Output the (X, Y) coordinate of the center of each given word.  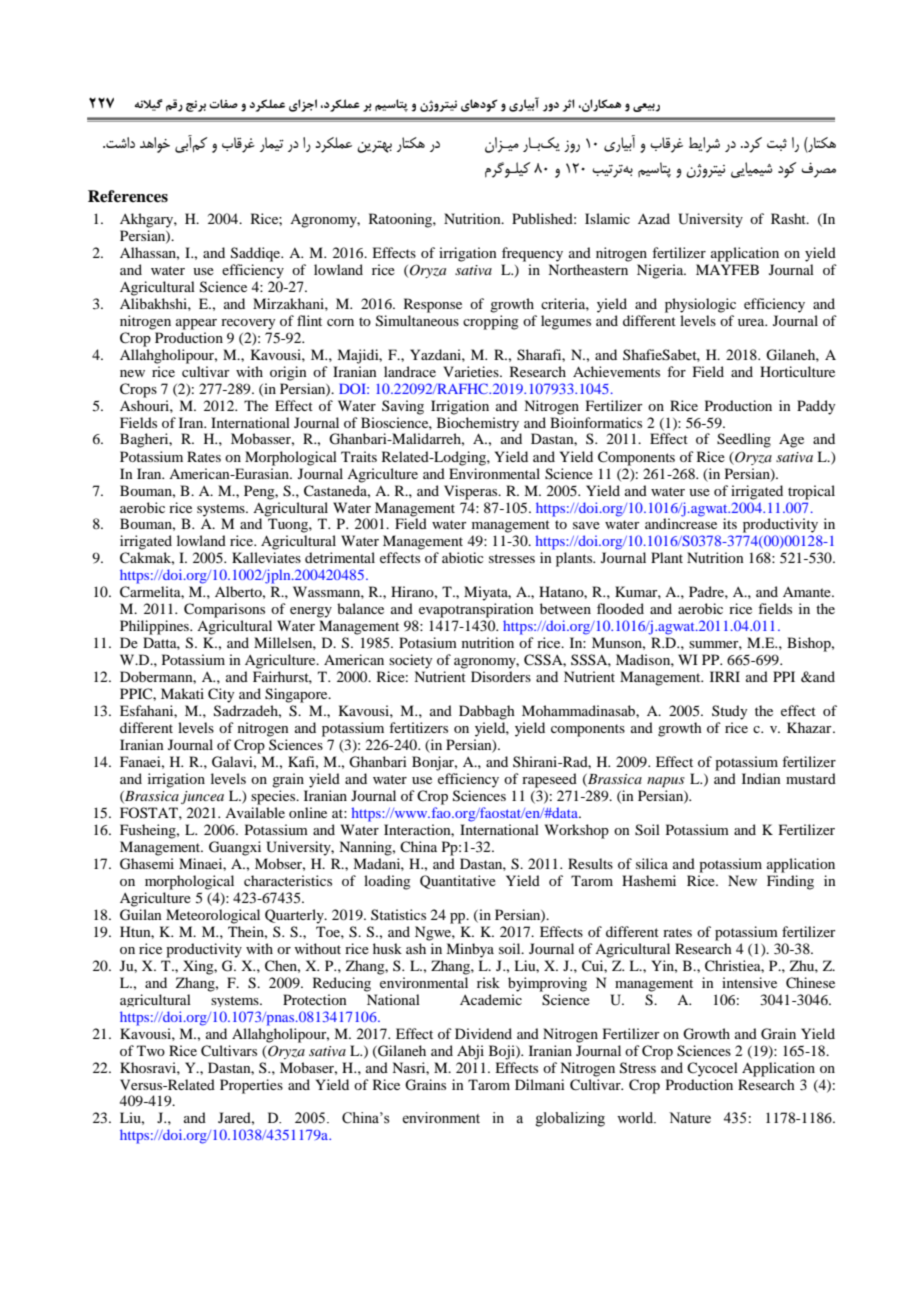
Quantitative (458, 882)
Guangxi (235, 848)
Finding (790, 882)
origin (288, 373)
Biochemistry (478, 423)
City (221, 695)
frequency (532, 254)
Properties (251, 1086)
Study (729, 712)
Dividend (483, 1033)
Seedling (744, 440)
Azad (654, 218)
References (128, 196)
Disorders (501, 676)
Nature (690, 1118)
